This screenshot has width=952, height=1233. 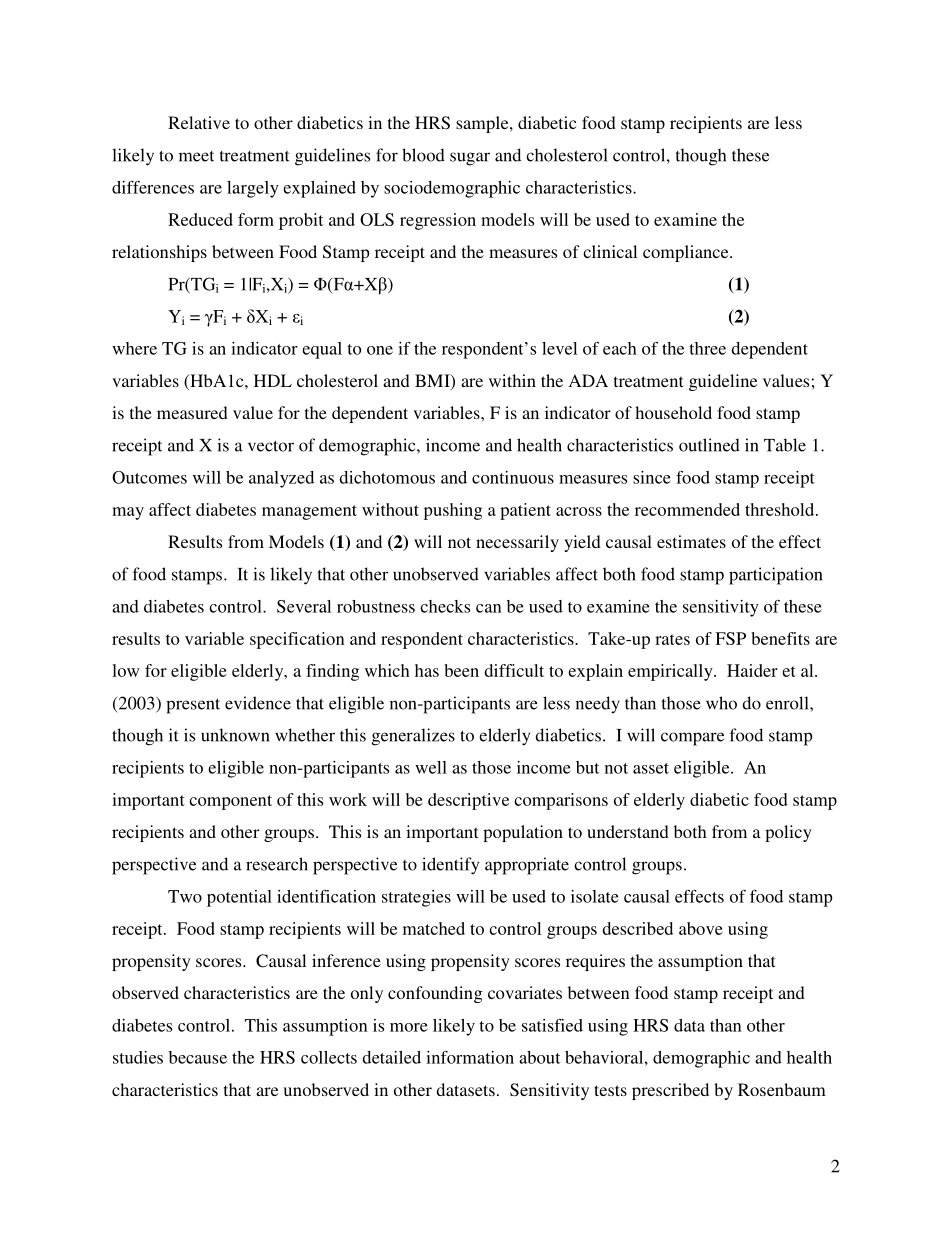 What do you see at coordinates (687, 253) in the screenshot?
I see `compliance` at bounding box center [687, 253].
